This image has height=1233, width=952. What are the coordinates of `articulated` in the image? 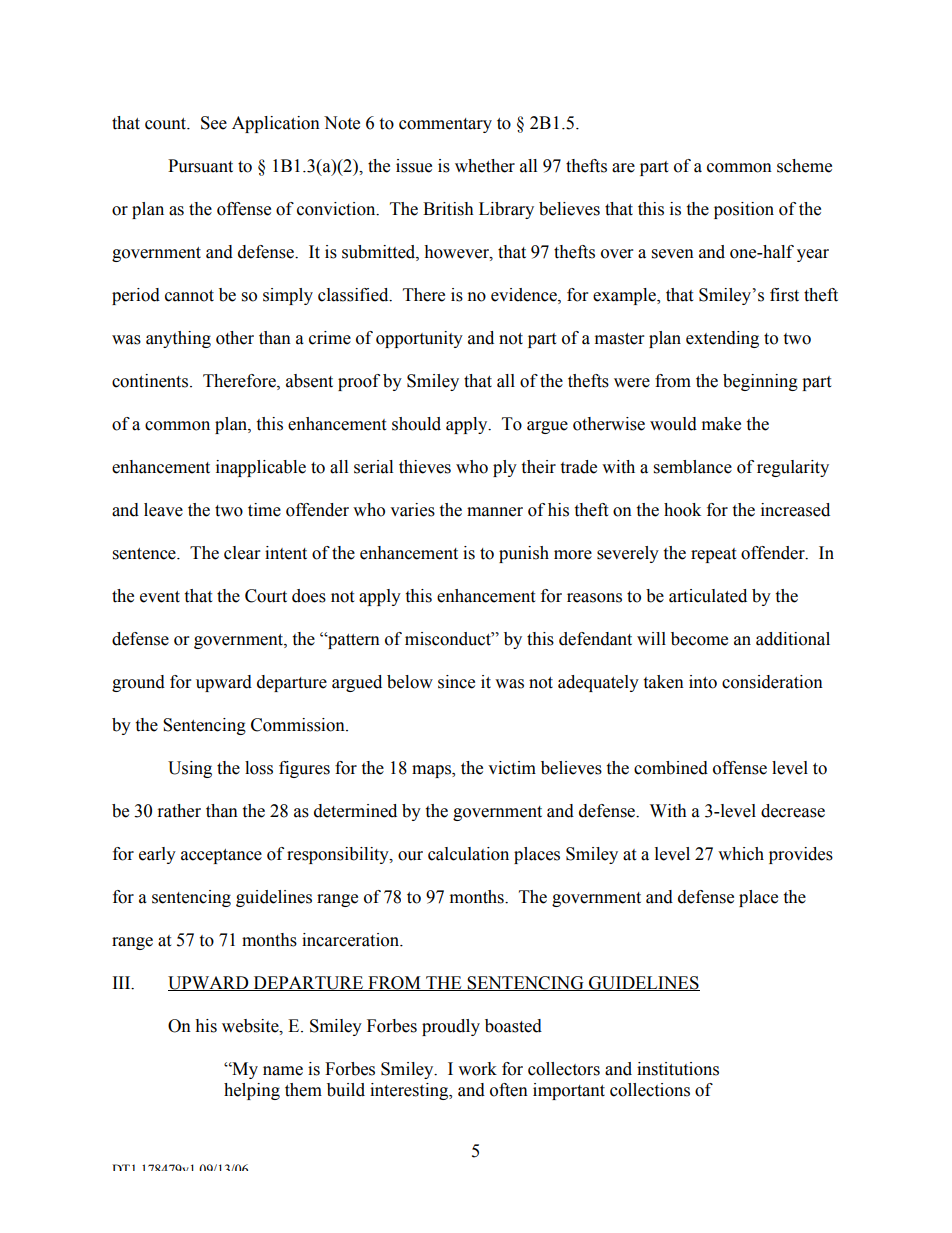 It's located at (708, 596).
